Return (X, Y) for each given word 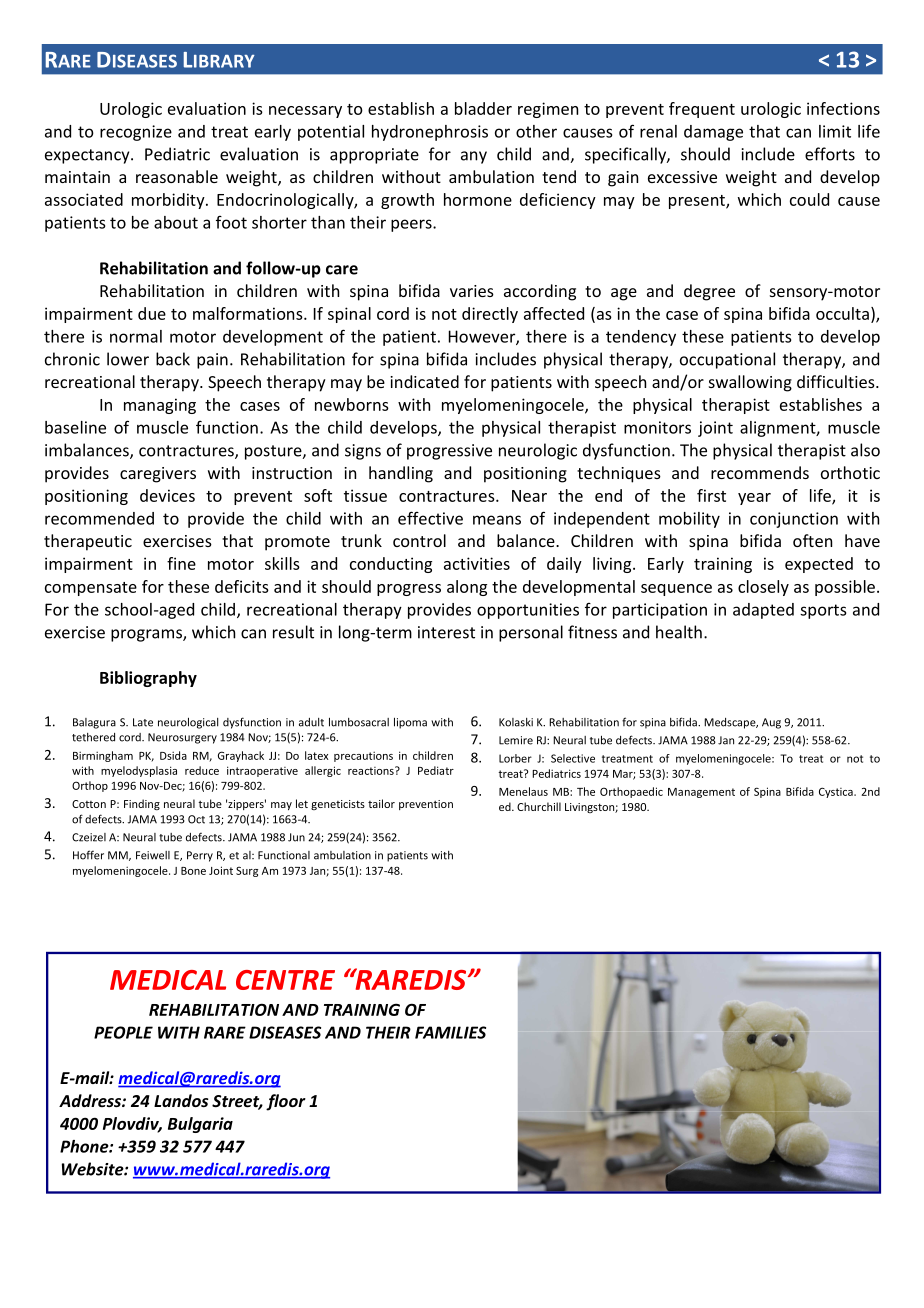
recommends (760, 472)
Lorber (515, 758)
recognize (136, 133)
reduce (202, 770)
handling (401, 474)
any (474, 157)
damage (713, 133)
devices (167, 495)
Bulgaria (200, 1125)
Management (701, 793)
